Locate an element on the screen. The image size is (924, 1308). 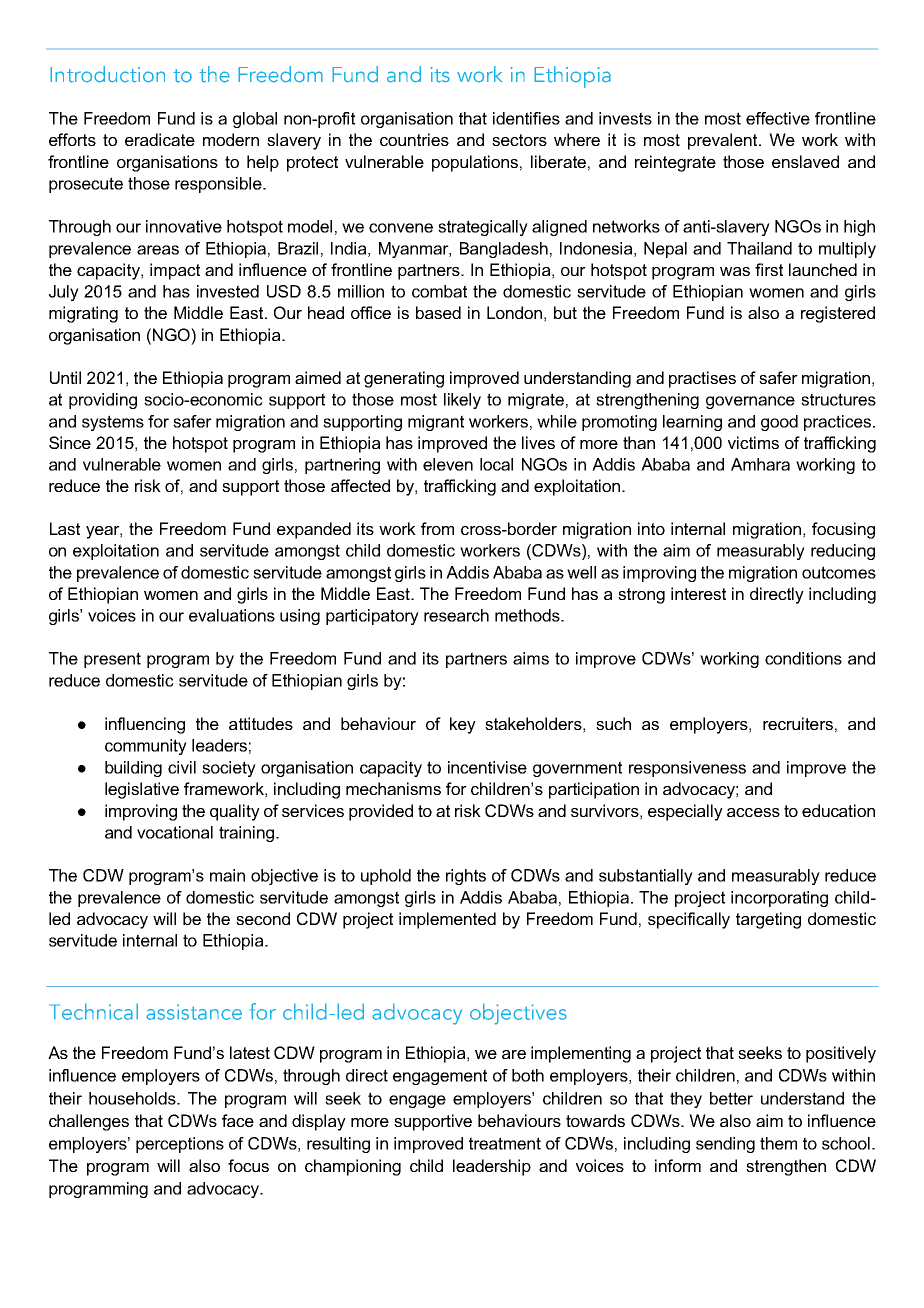
perceptions is located at coordinates (180, 1145).
